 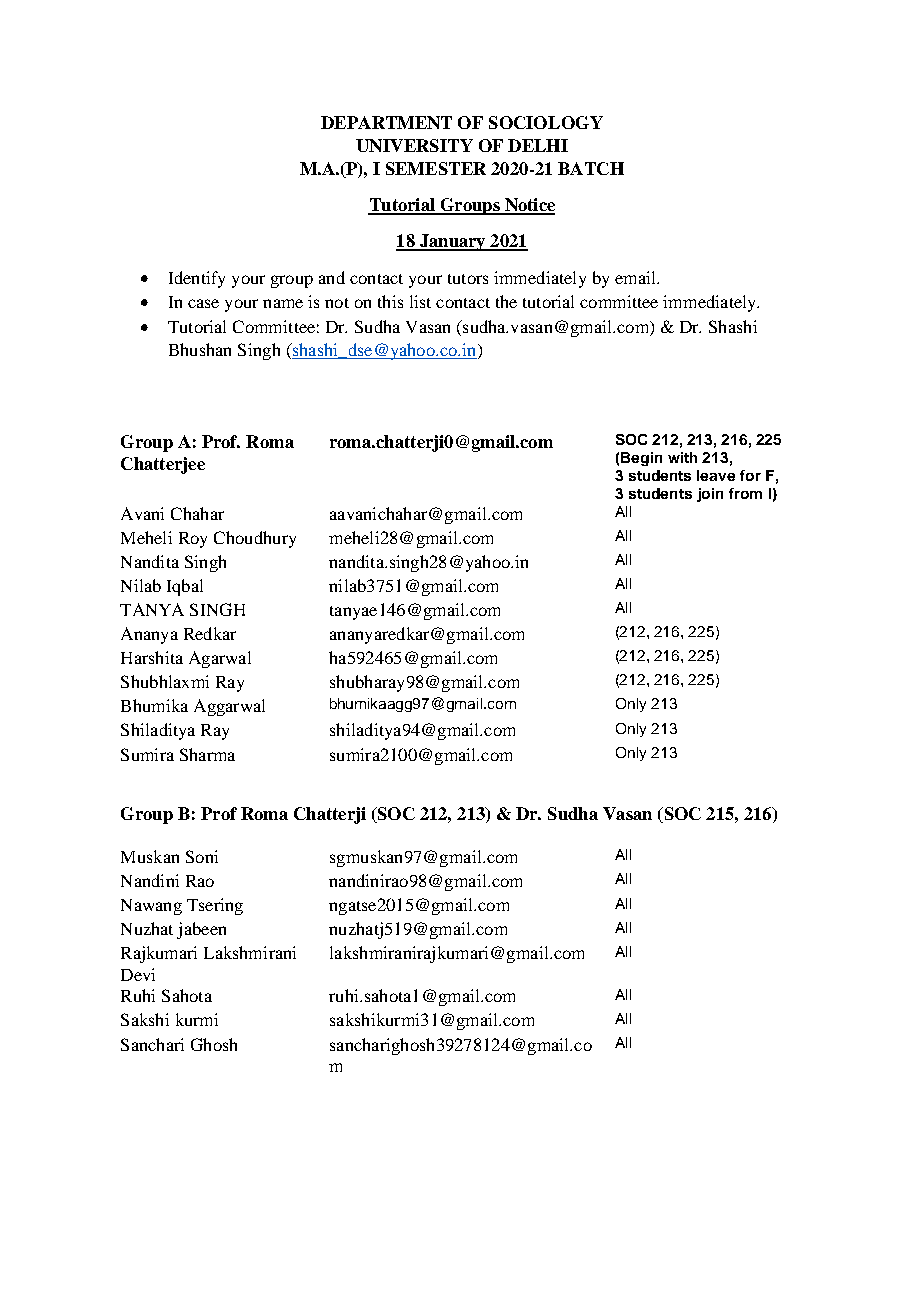 What do you see at coordinates (710, 495) in the screenshot?
I see `join` at bounding box center [710, 495].
